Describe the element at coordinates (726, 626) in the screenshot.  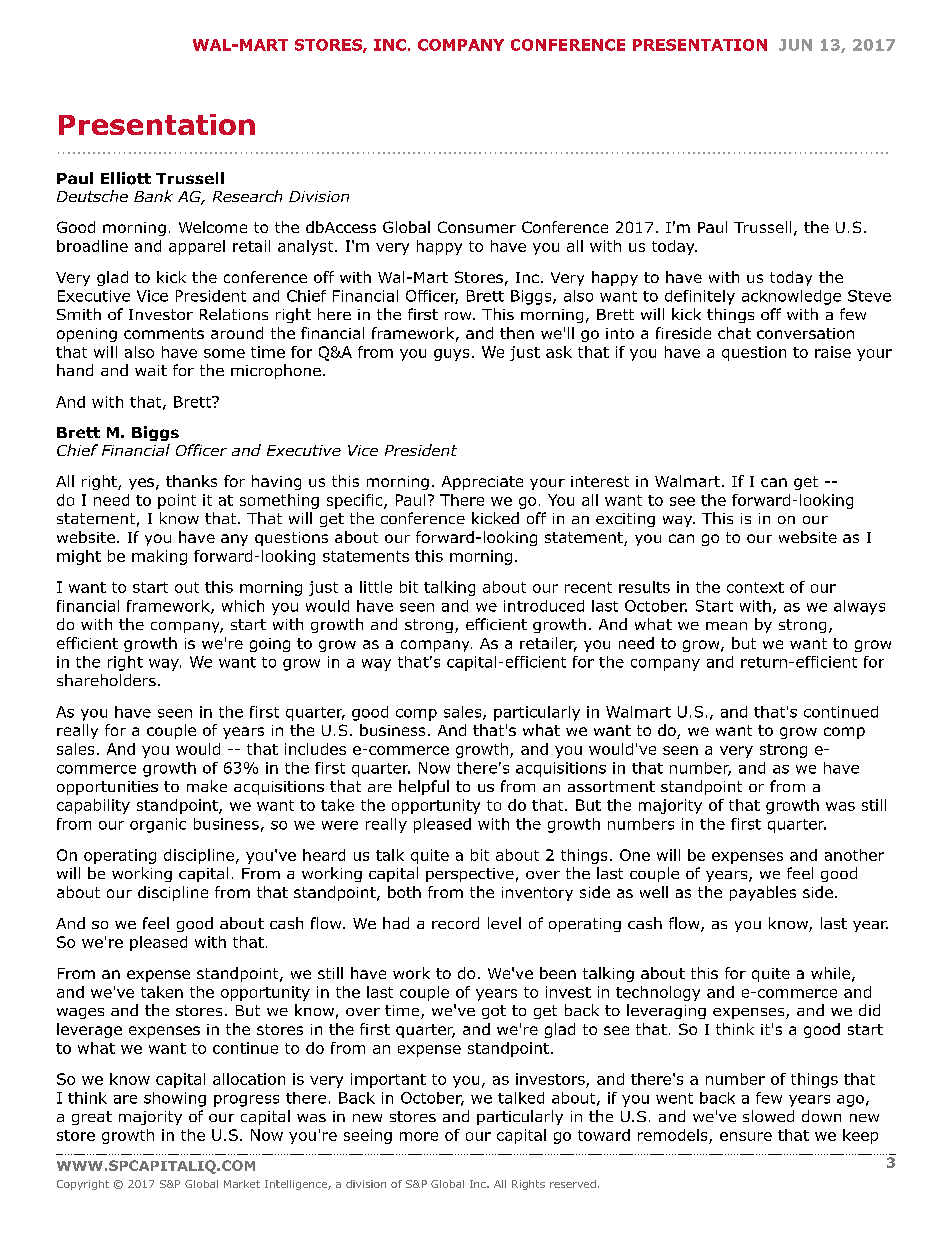
I see `mean` at that location.
